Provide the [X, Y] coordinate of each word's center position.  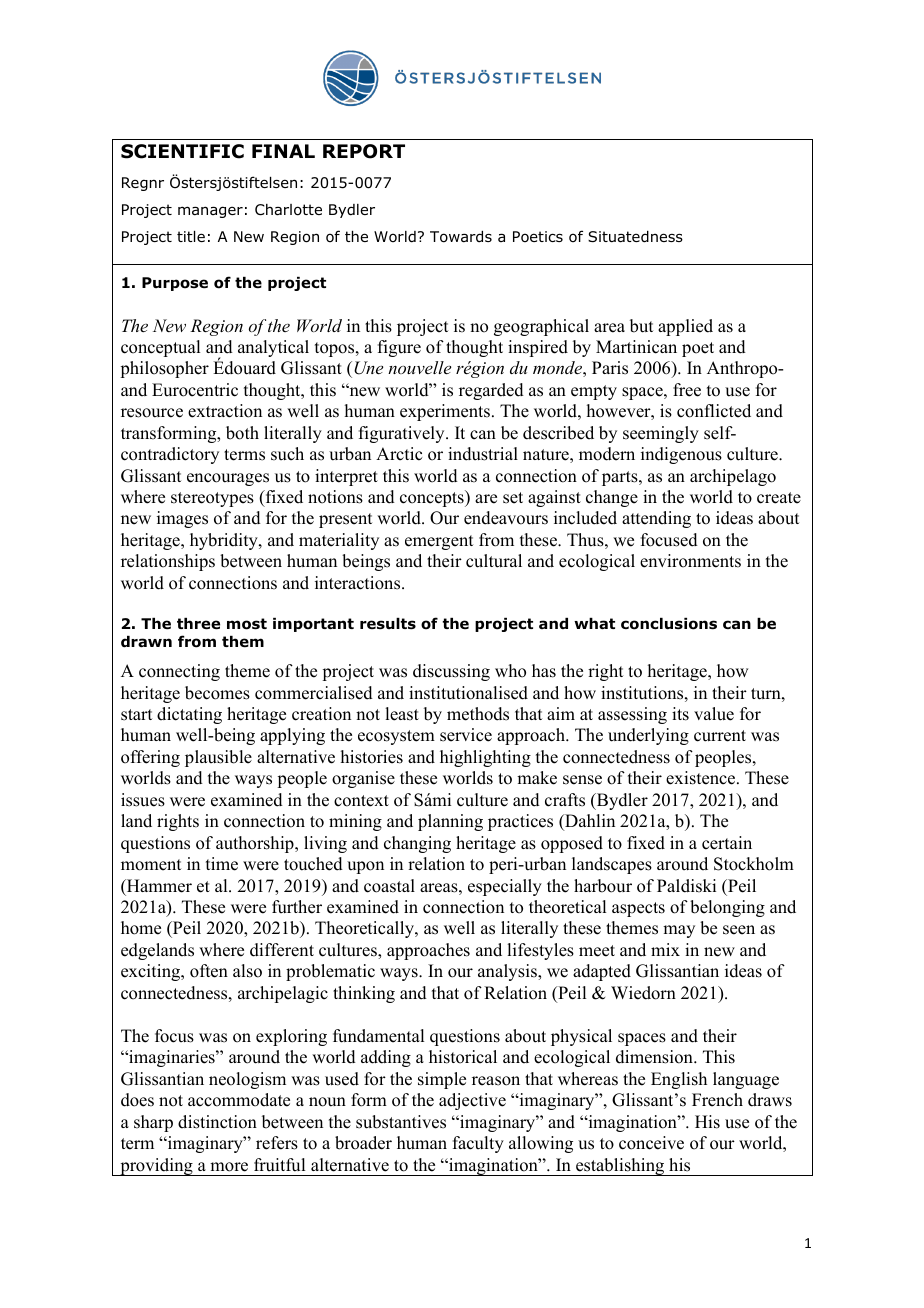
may [679, 931]
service [466, 735]
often [209, 971]
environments [690, 561]
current [720, 736]
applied [685, 327]
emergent [439, 542]
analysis [508, 972]
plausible [218, 758]
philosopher [164, 369]
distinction [217, 1122]
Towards [461, 237]
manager [210, 212]
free [687, 390]
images [182, 519]
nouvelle [419, 367]
